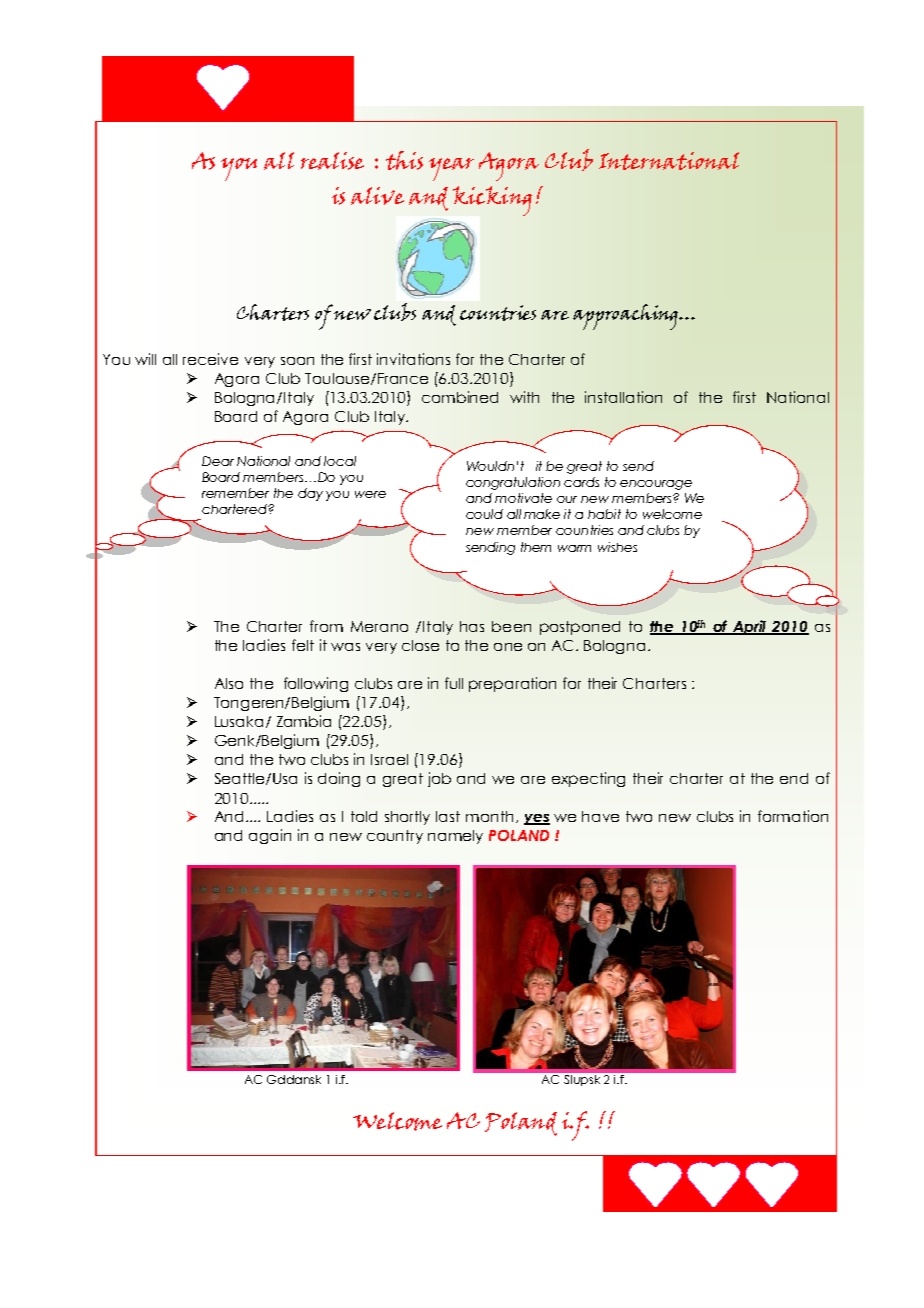 This screenshot has width=924, height=1308. Describe the element at coordinates (270, 836) in the screenshot. I see `again` at that location.
